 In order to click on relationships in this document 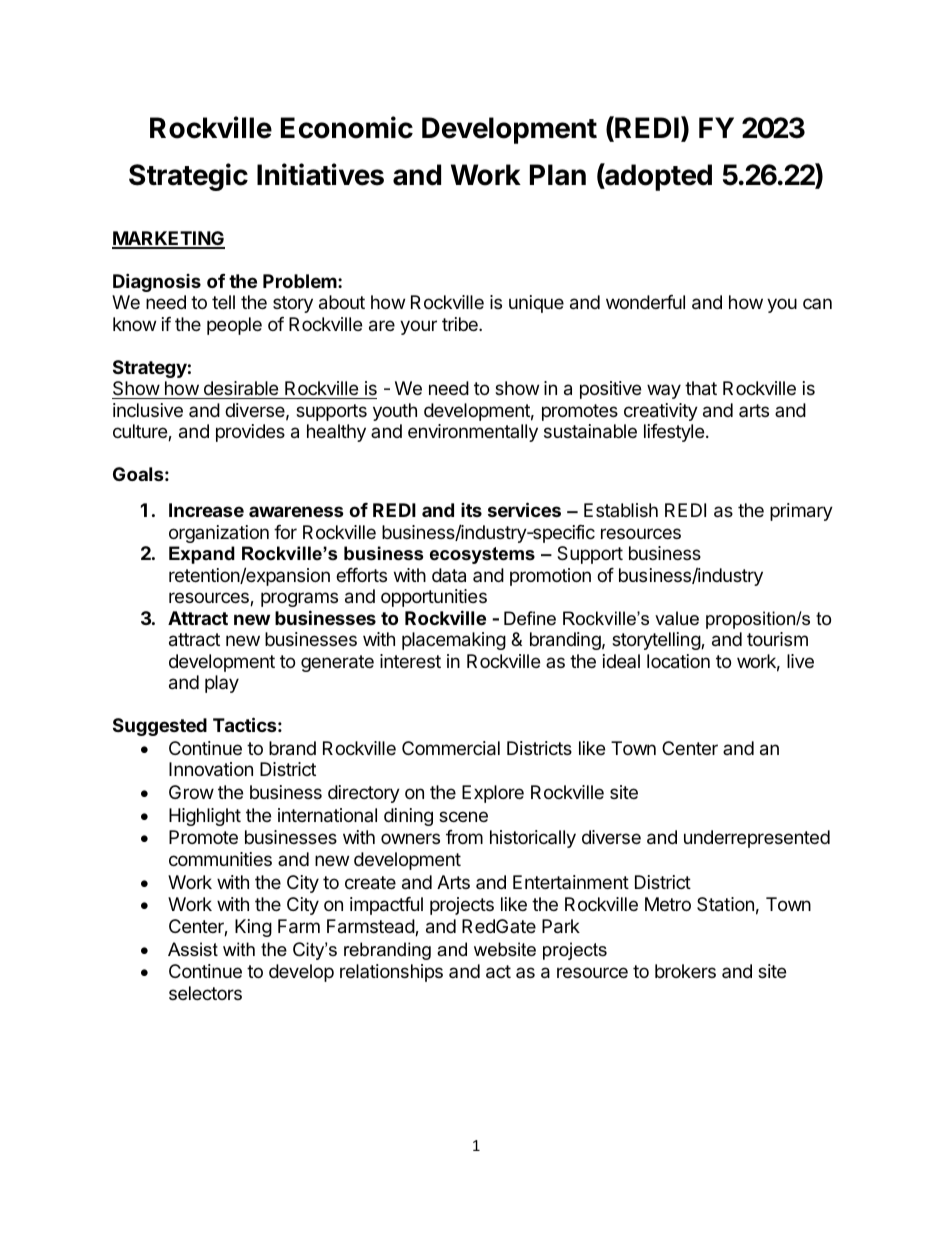, I will do `click(391, 973)`.
